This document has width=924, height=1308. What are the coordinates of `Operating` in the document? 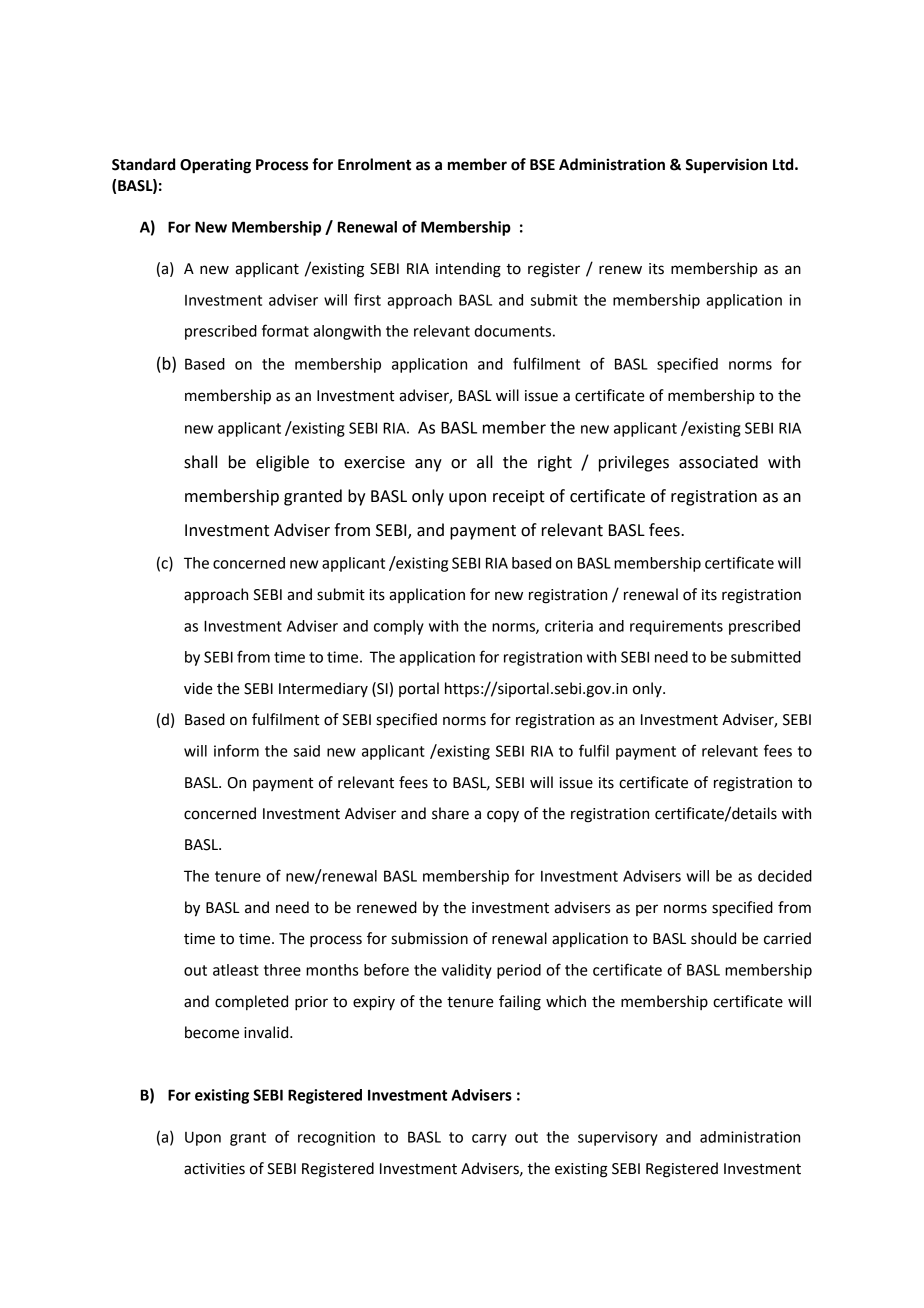 It's located at (215, 166).
